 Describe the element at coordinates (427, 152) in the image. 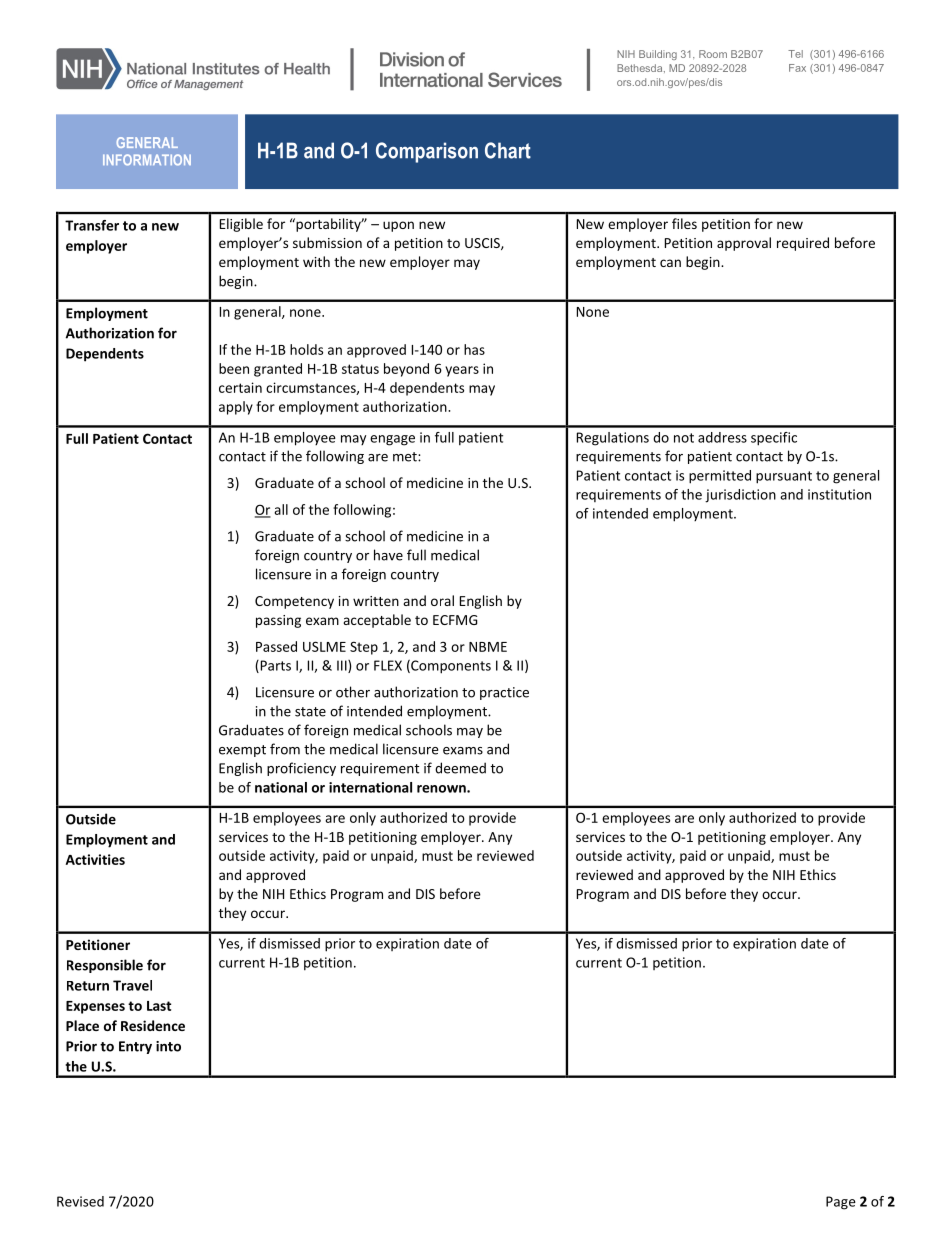

I see `Comparison` at that location.
